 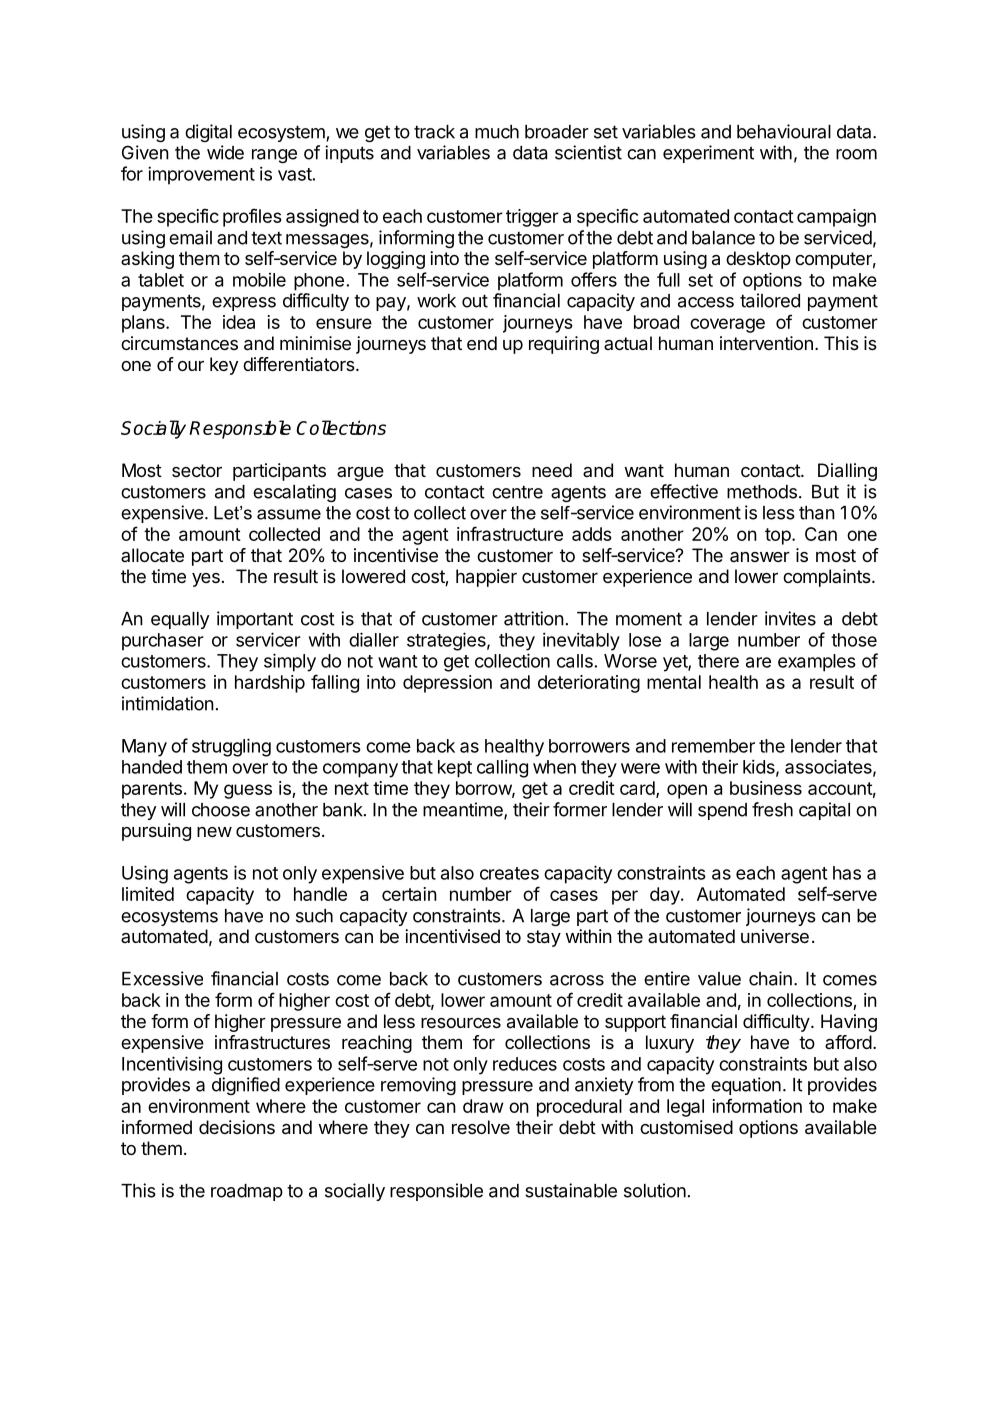 What do you see at coordinates (214, 832) in the page?
I see `new` at bounding box center [214, 832].
